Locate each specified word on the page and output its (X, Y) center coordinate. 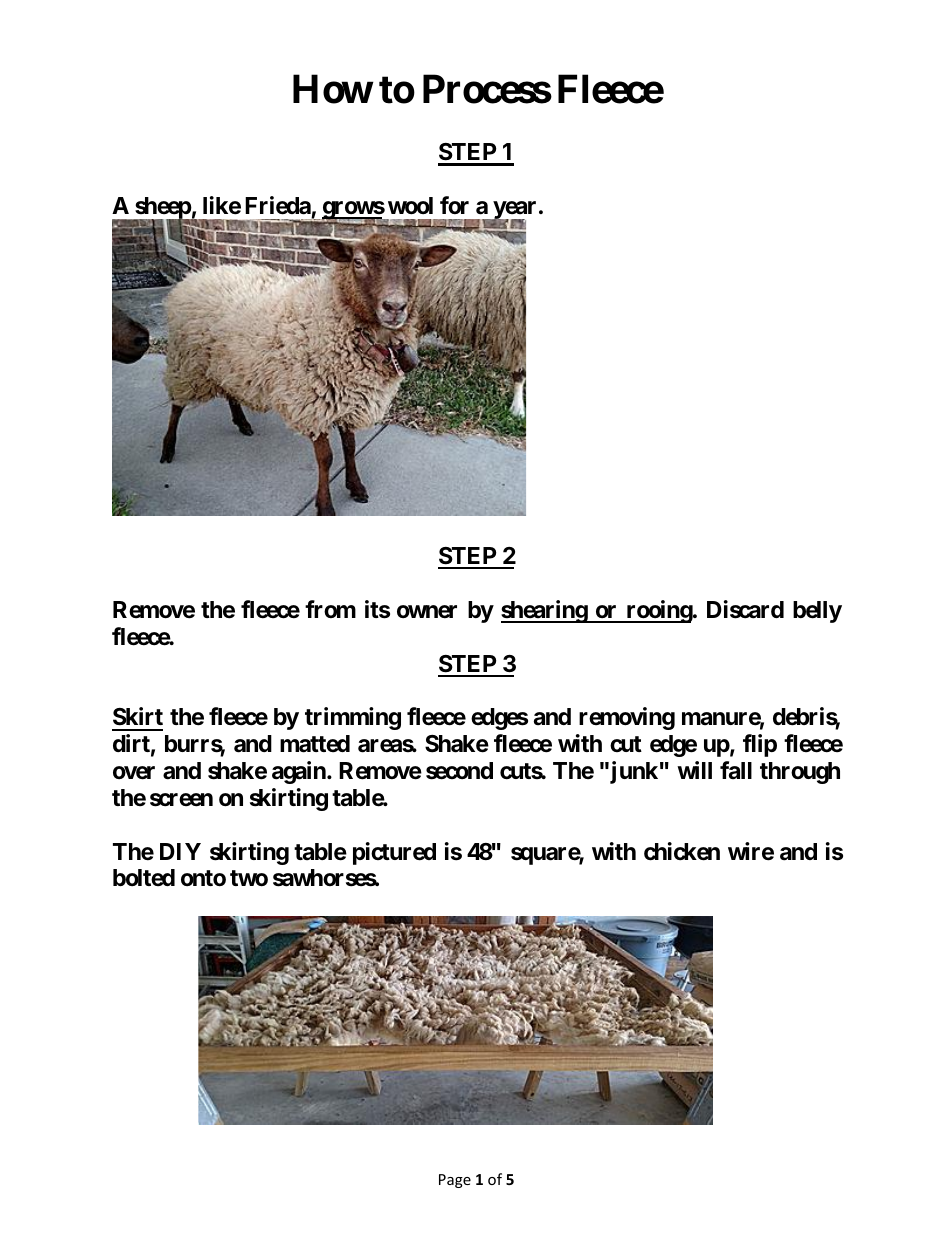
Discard (745, 609)
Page (455, 1181)
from (330, 609)
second (459, 771)
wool (410, 206)
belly (817, 612)
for (454, 205)
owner (427, 612)
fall (736, 770)
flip (760, 745)
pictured (394, 853)
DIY (180, 851)
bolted (144, 877)
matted (315, 744)
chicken (682, 851)
